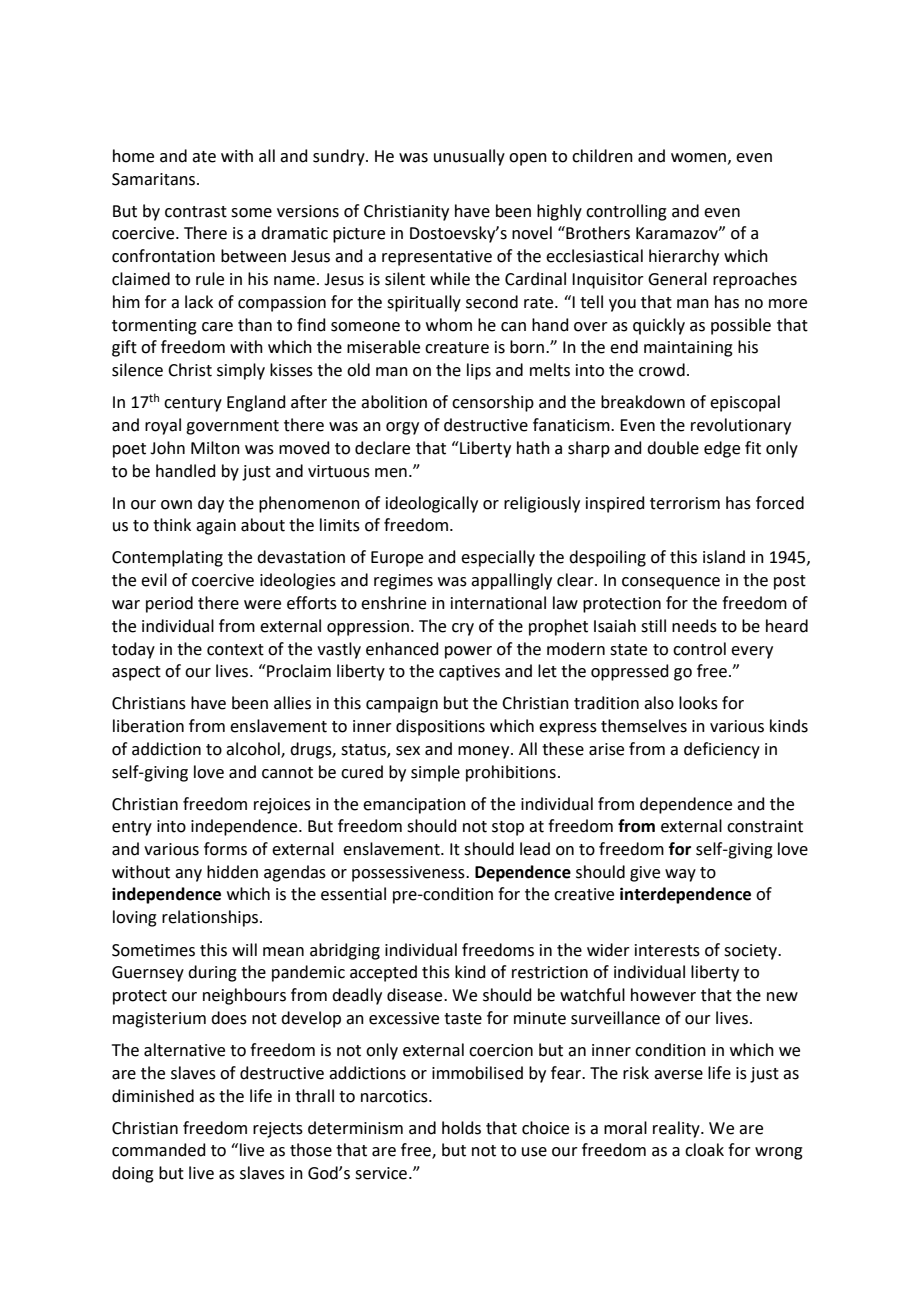 The image size is (924, 1308). I want to click on every, so click(752, 652).
